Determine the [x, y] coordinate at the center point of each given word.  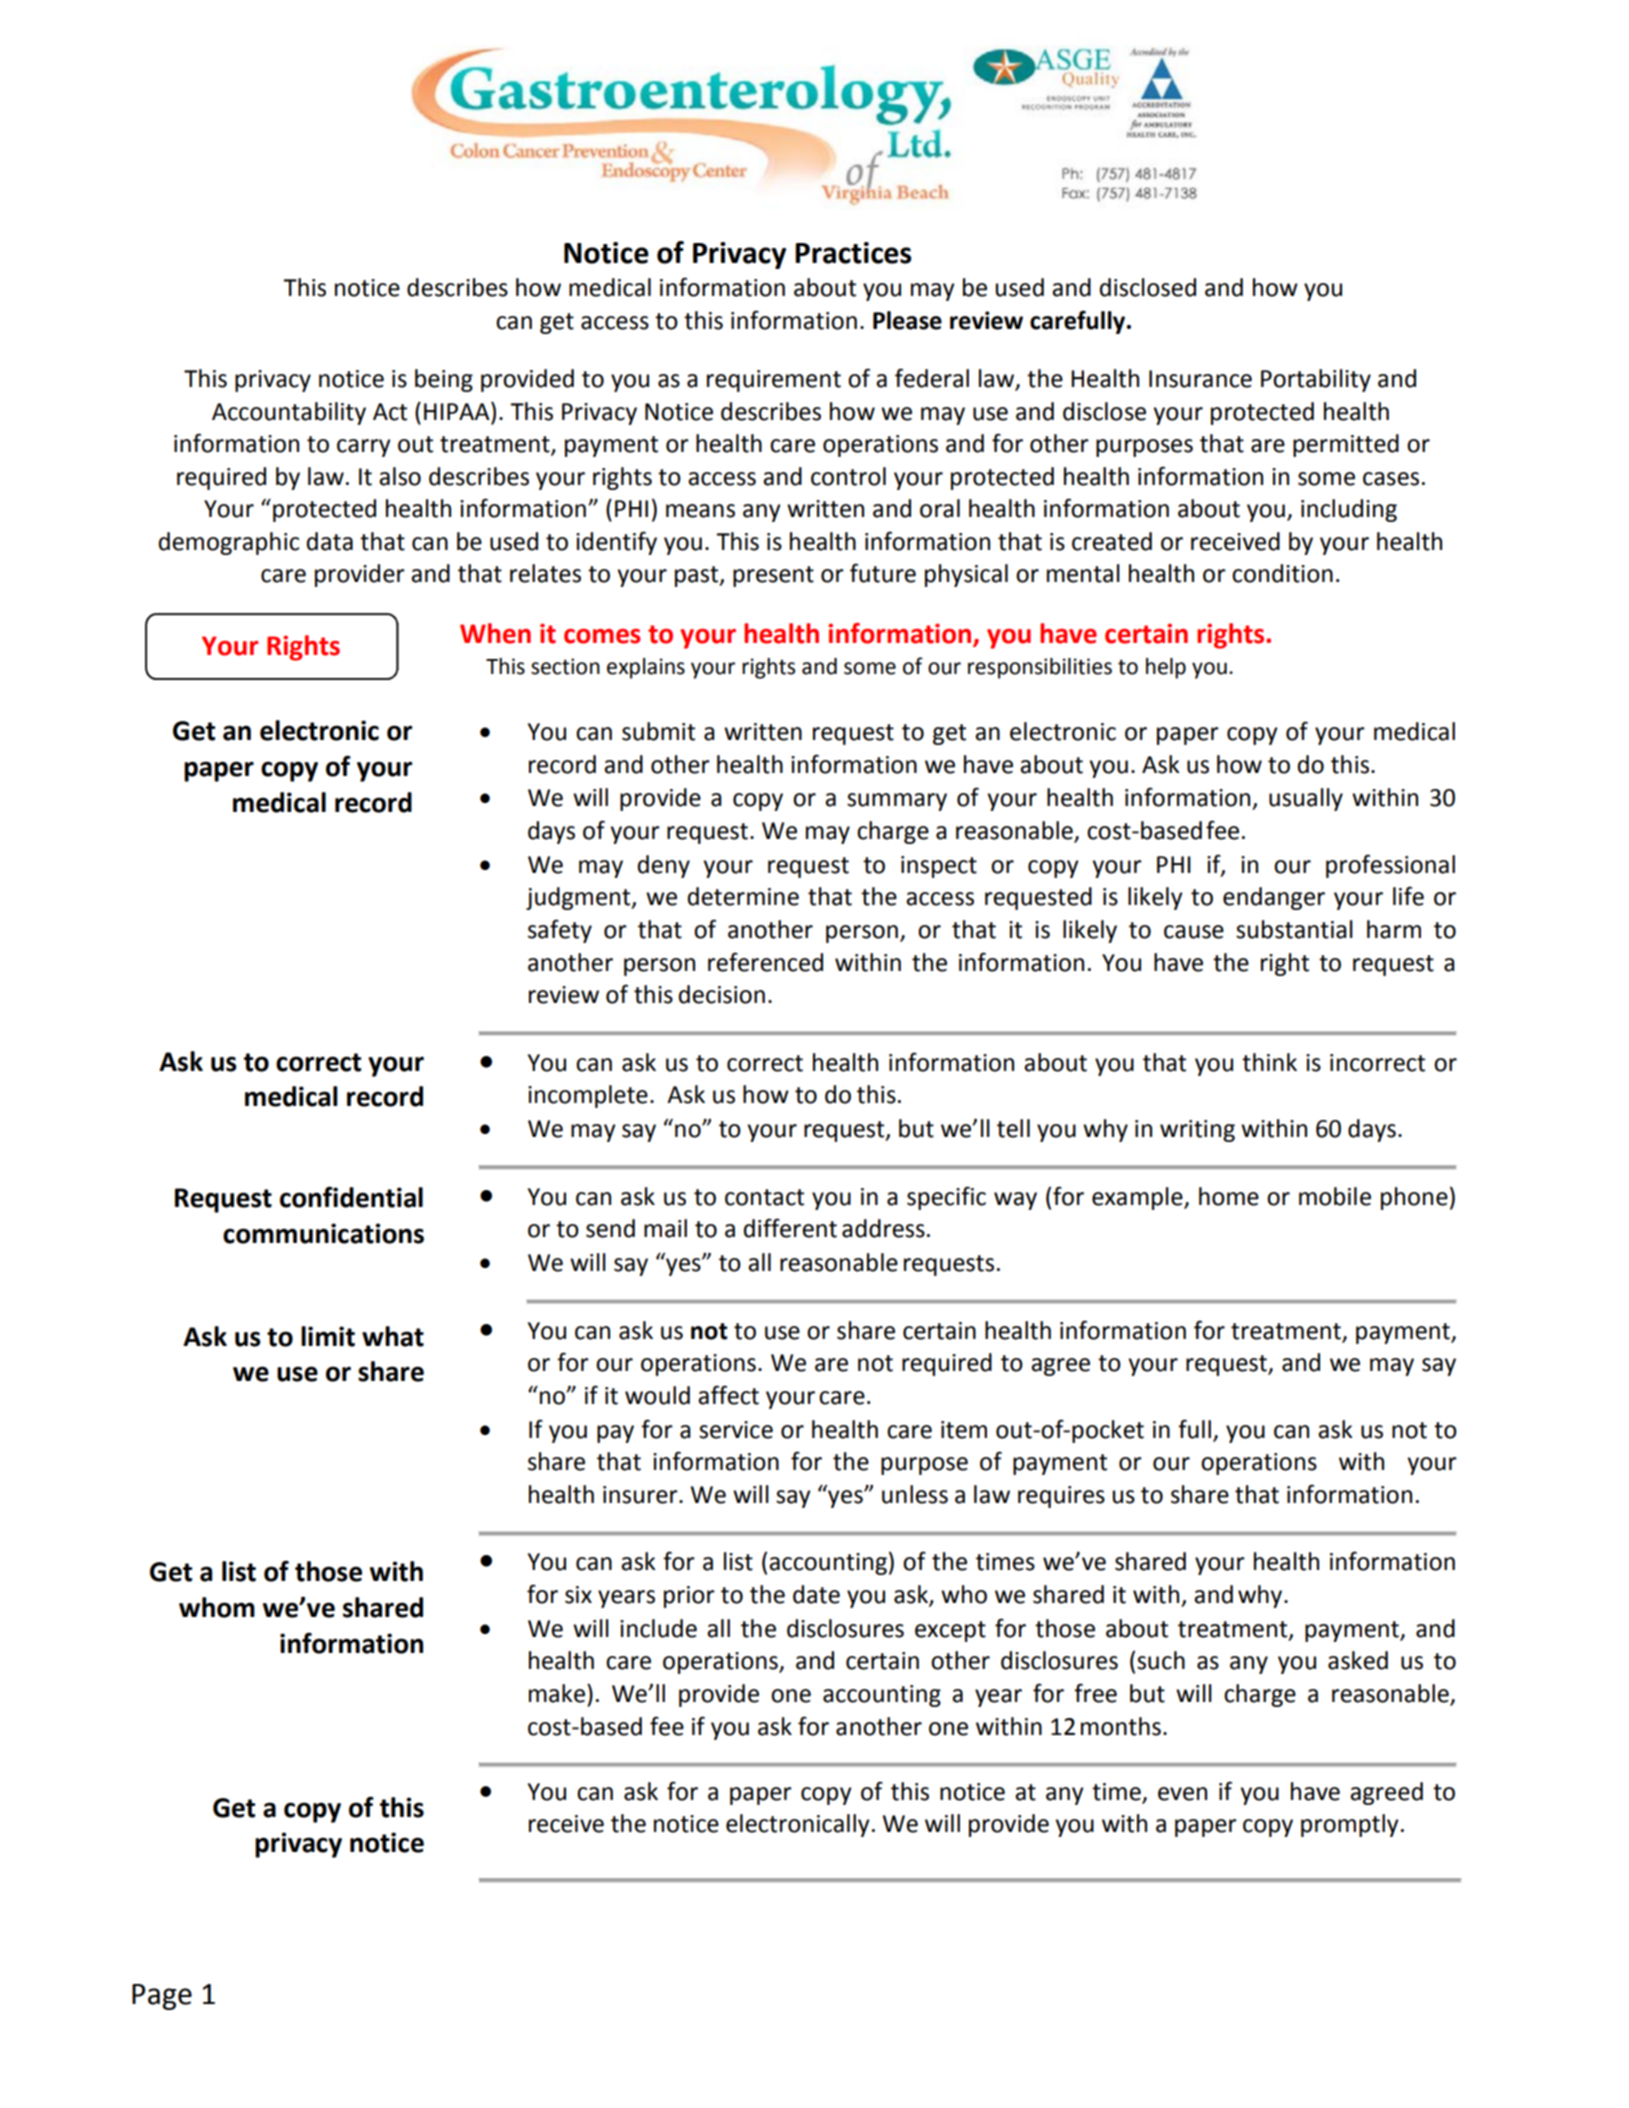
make [557, 1693]
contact [764, 1197]
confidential [351, 1197]
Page [162, 1997]
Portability [1316, 380]
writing [1197, 1131]
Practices [853, 253]
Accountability [289, 413]
